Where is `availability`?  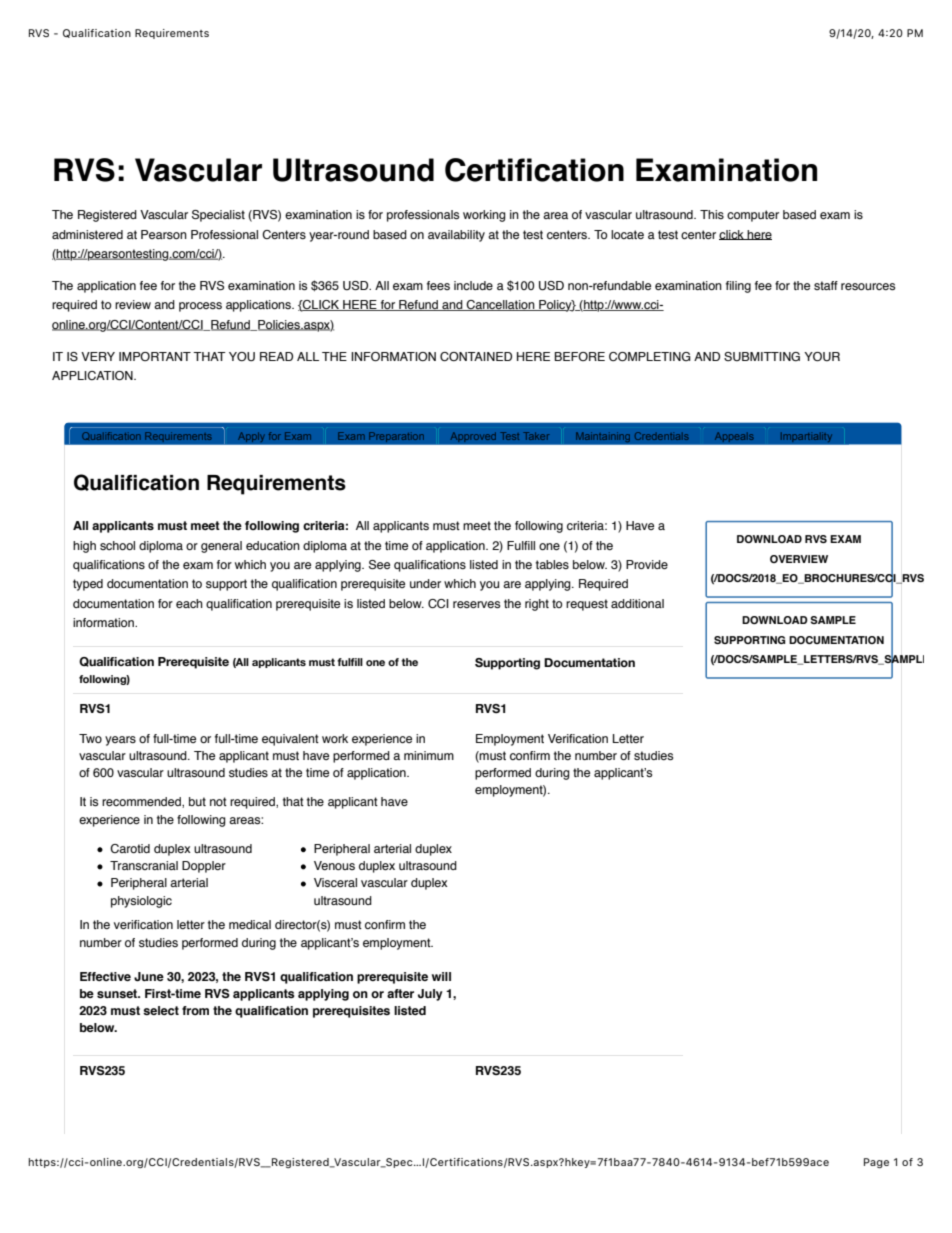 availability is located at coordinates (456, 236).
